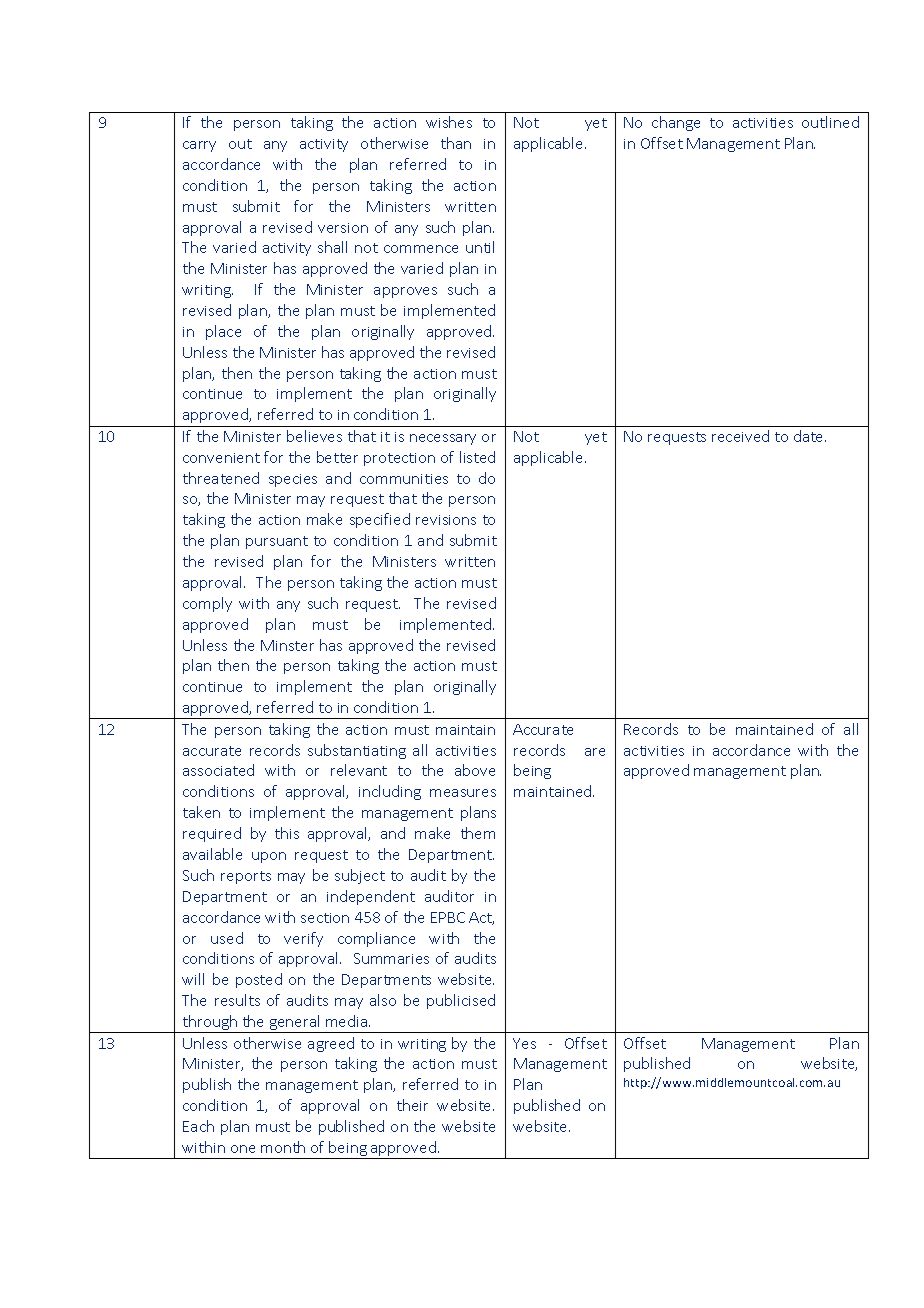 The image size is (924, 1308). I want to click on publicised, so click(461, 1001).
